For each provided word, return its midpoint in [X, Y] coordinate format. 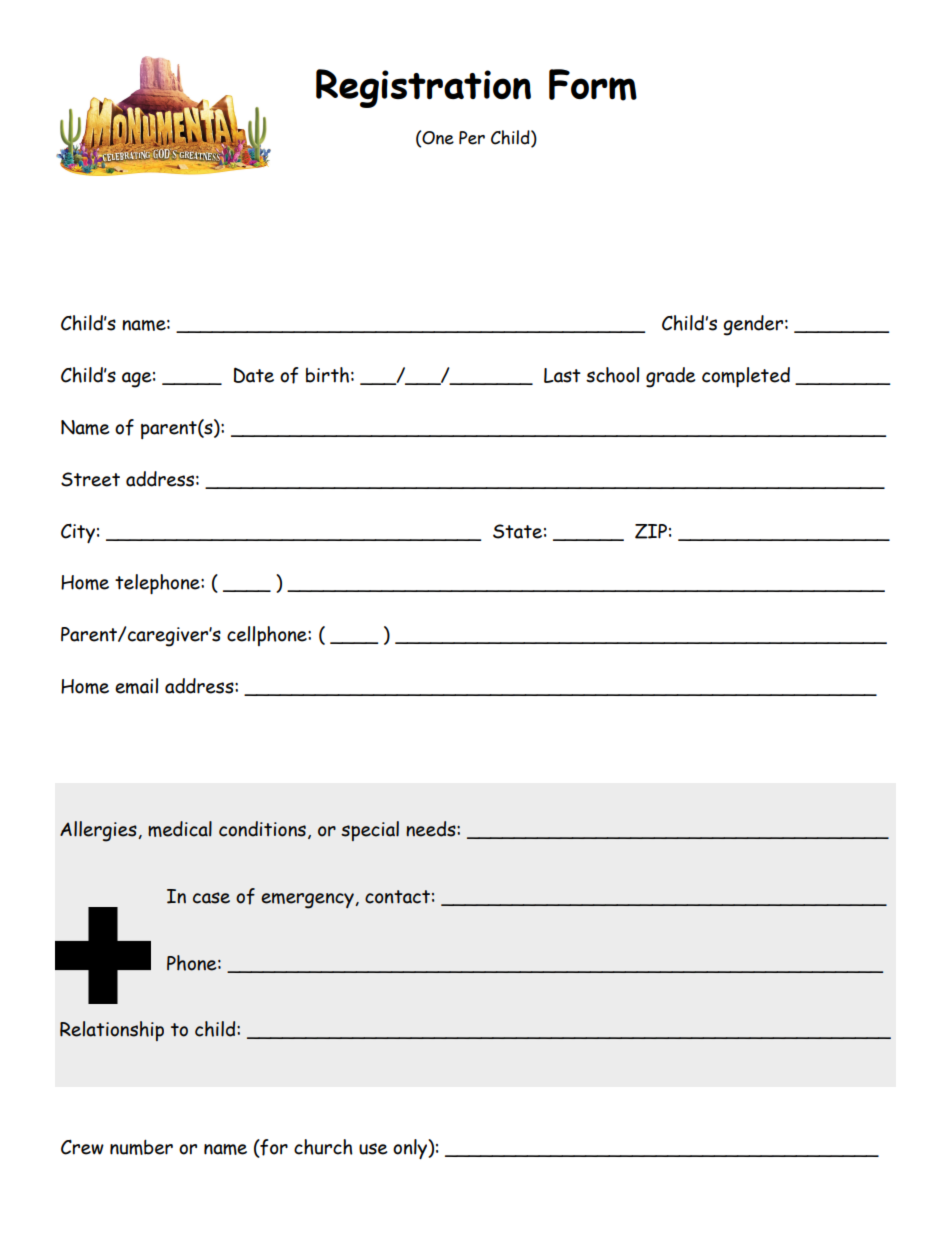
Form [593, 85]
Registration [423, 88]
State [517, 531]
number [141, 1147]
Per [472, 138]
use [373, 1149]
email [136, 686]
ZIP [651, 531]
